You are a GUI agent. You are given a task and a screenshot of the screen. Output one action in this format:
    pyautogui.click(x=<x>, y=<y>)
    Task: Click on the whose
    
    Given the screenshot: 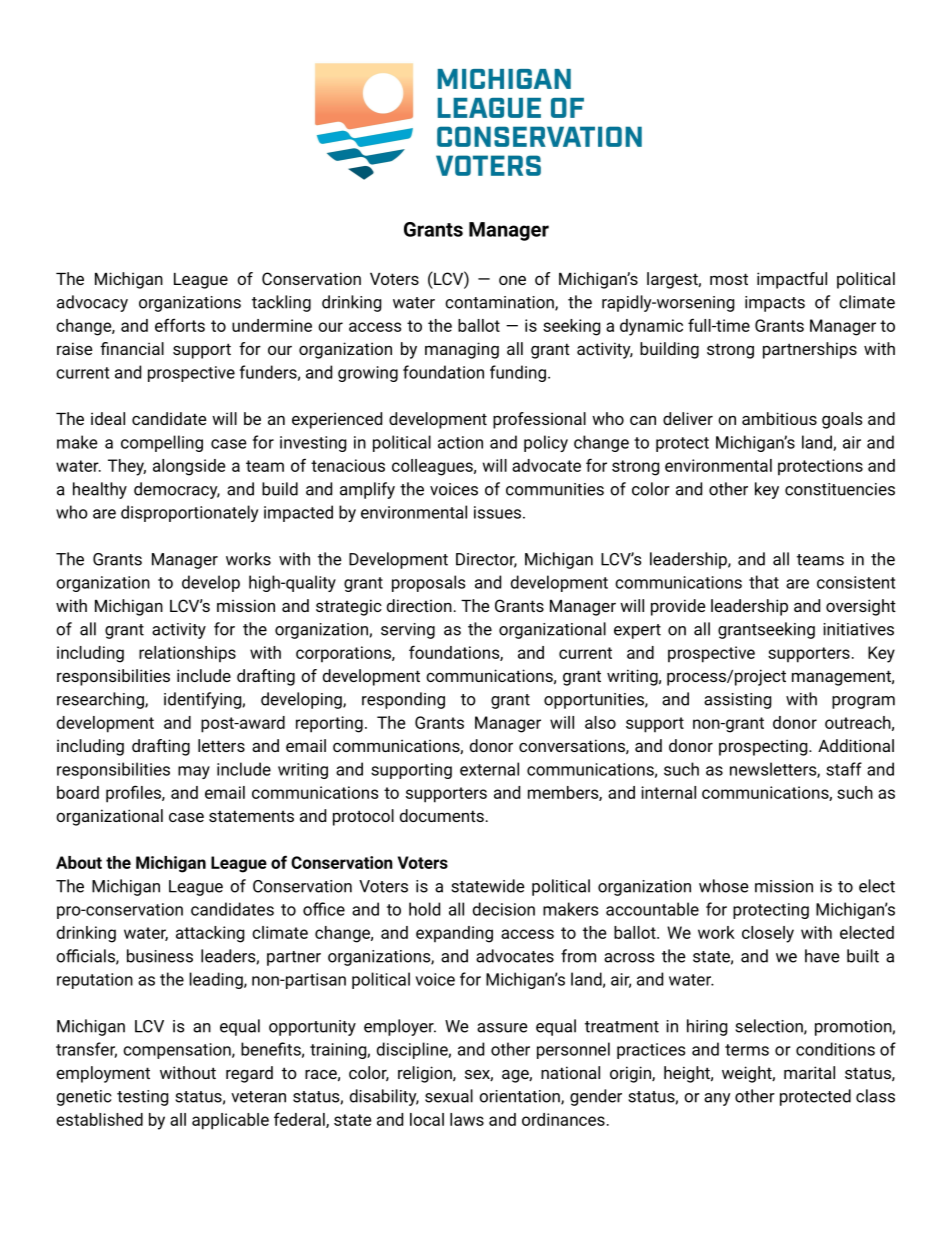 What is the action you would take?
    pyautogui.click(x=724, y=886)
